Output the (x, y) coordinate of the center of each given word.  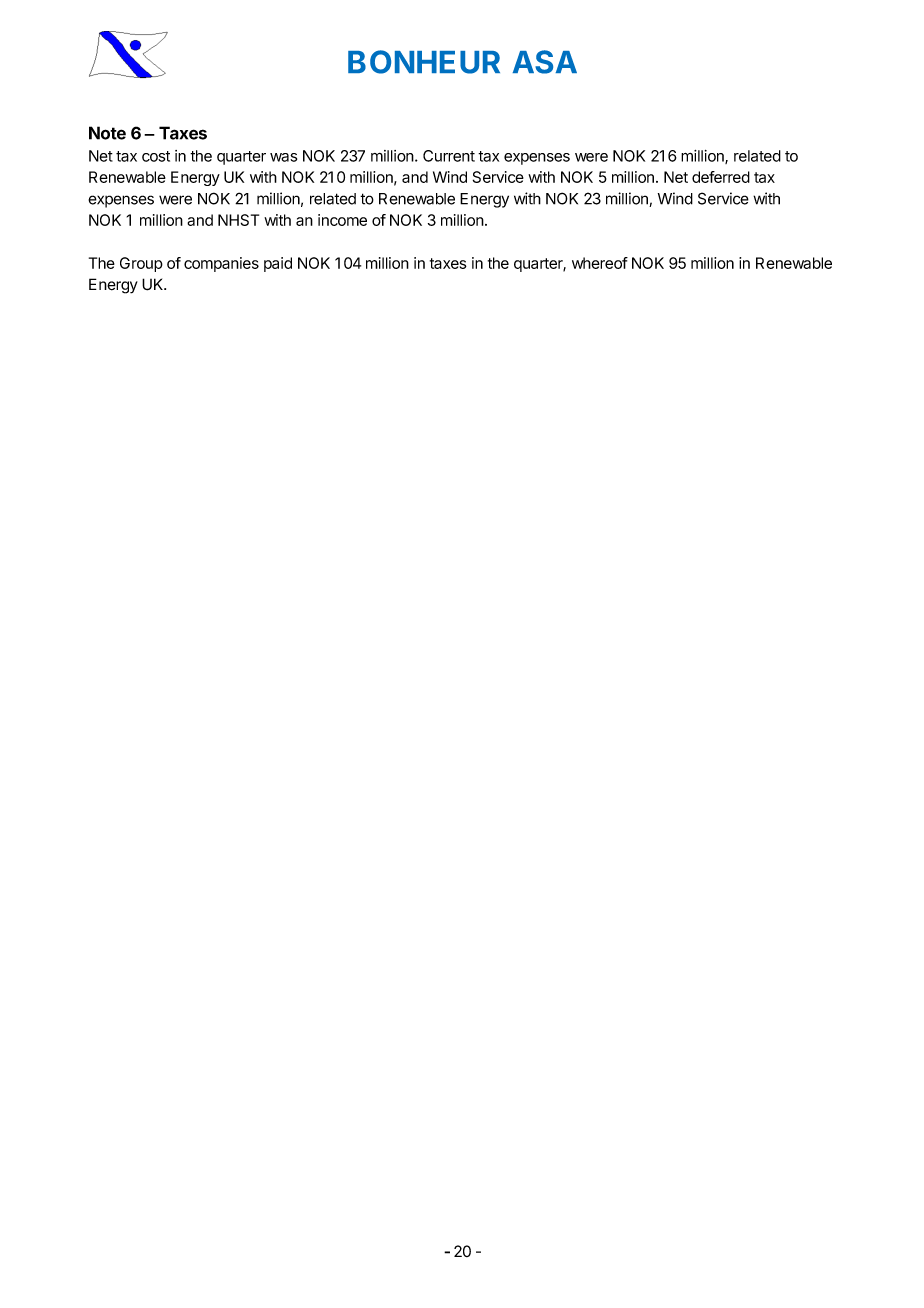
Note (107, 133)
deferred (721, 177)
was (283, 157)
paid (278, 264)
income (342, 220)
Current (449, 156)
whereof (600, 263)
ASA (544, 62)
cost (156, 156)
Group (141, 264)
